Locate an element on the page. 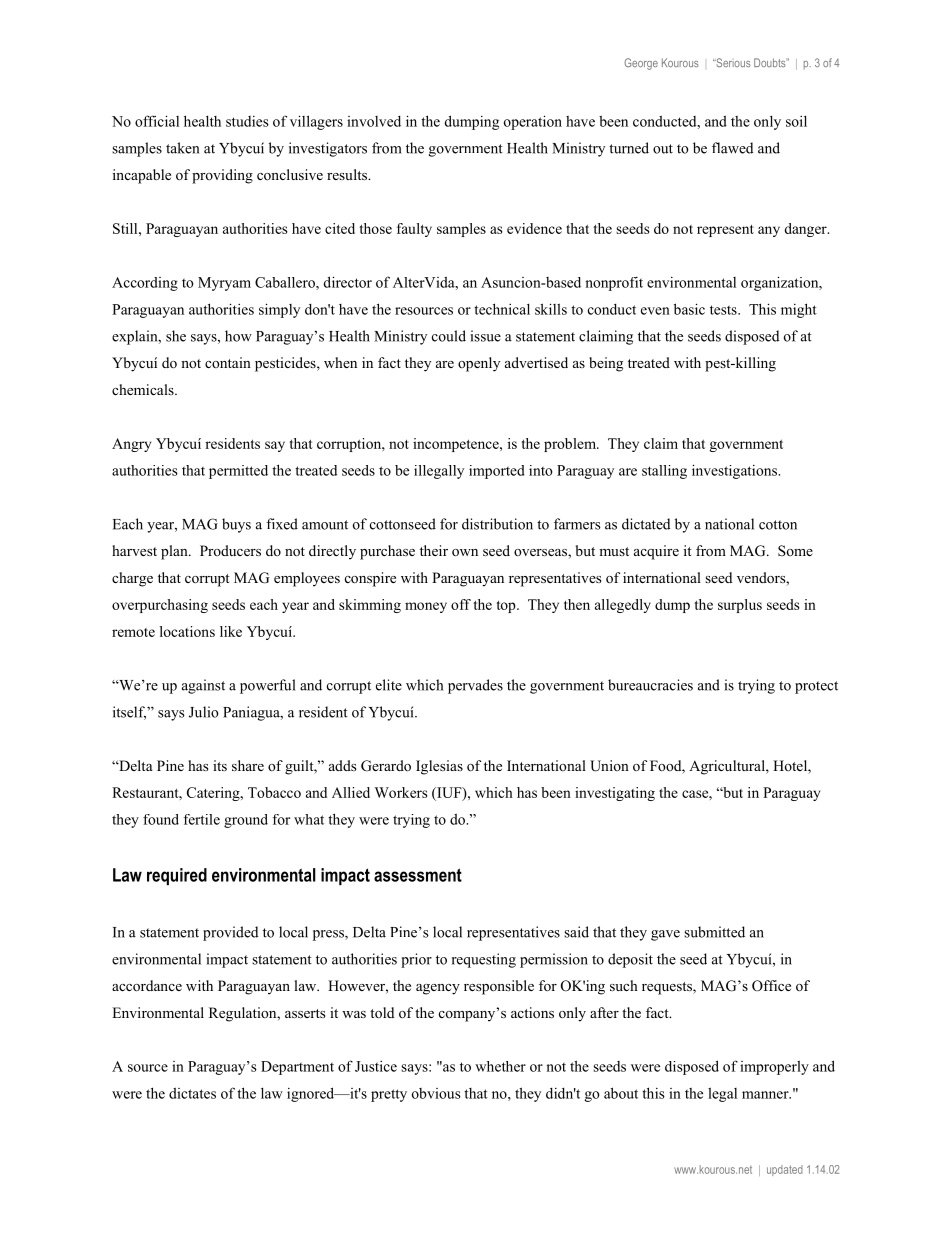  permitted is located at coordinates (238, 472).
